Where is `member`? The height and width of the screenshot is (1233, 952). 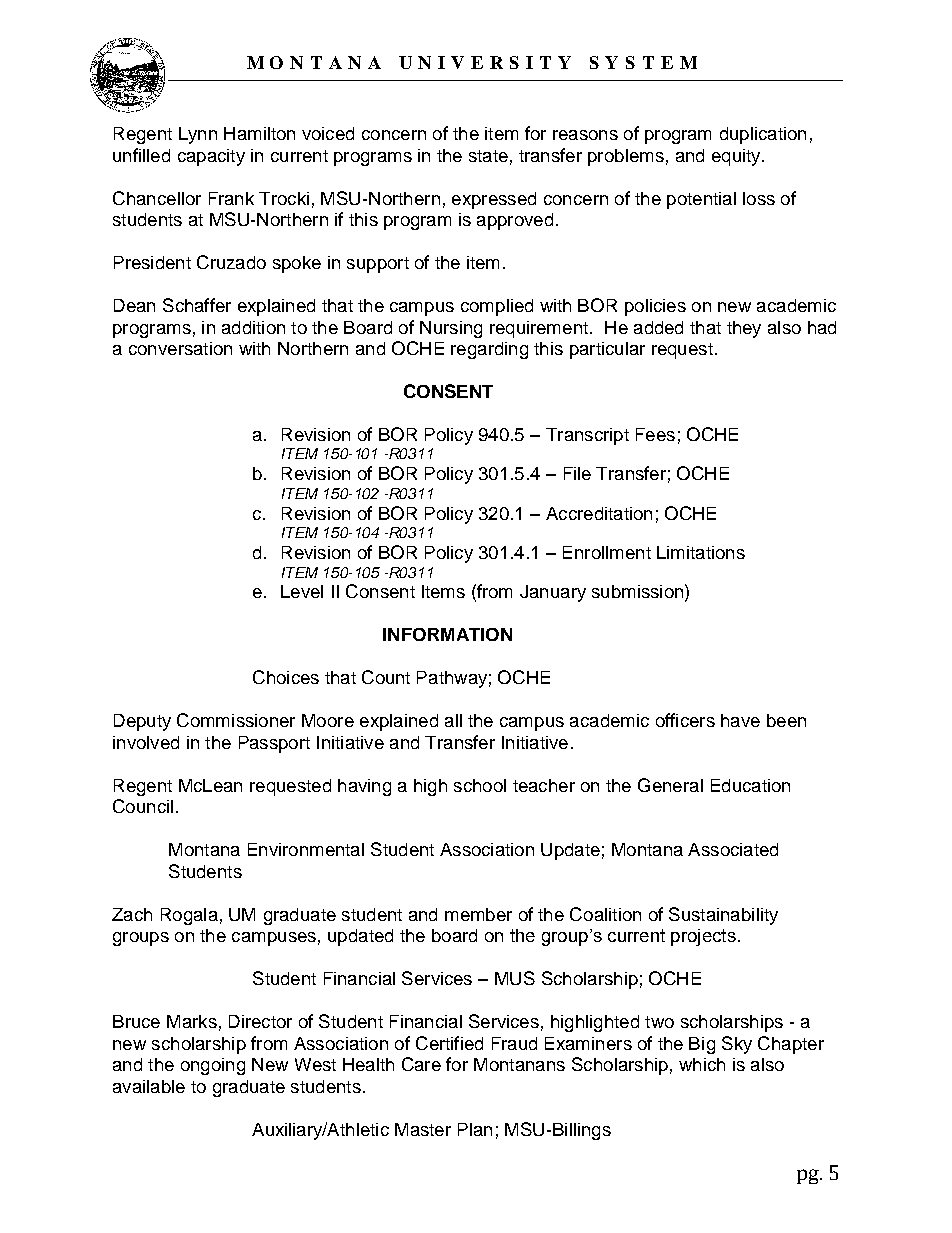 member is located at coordinates (478, 914).
